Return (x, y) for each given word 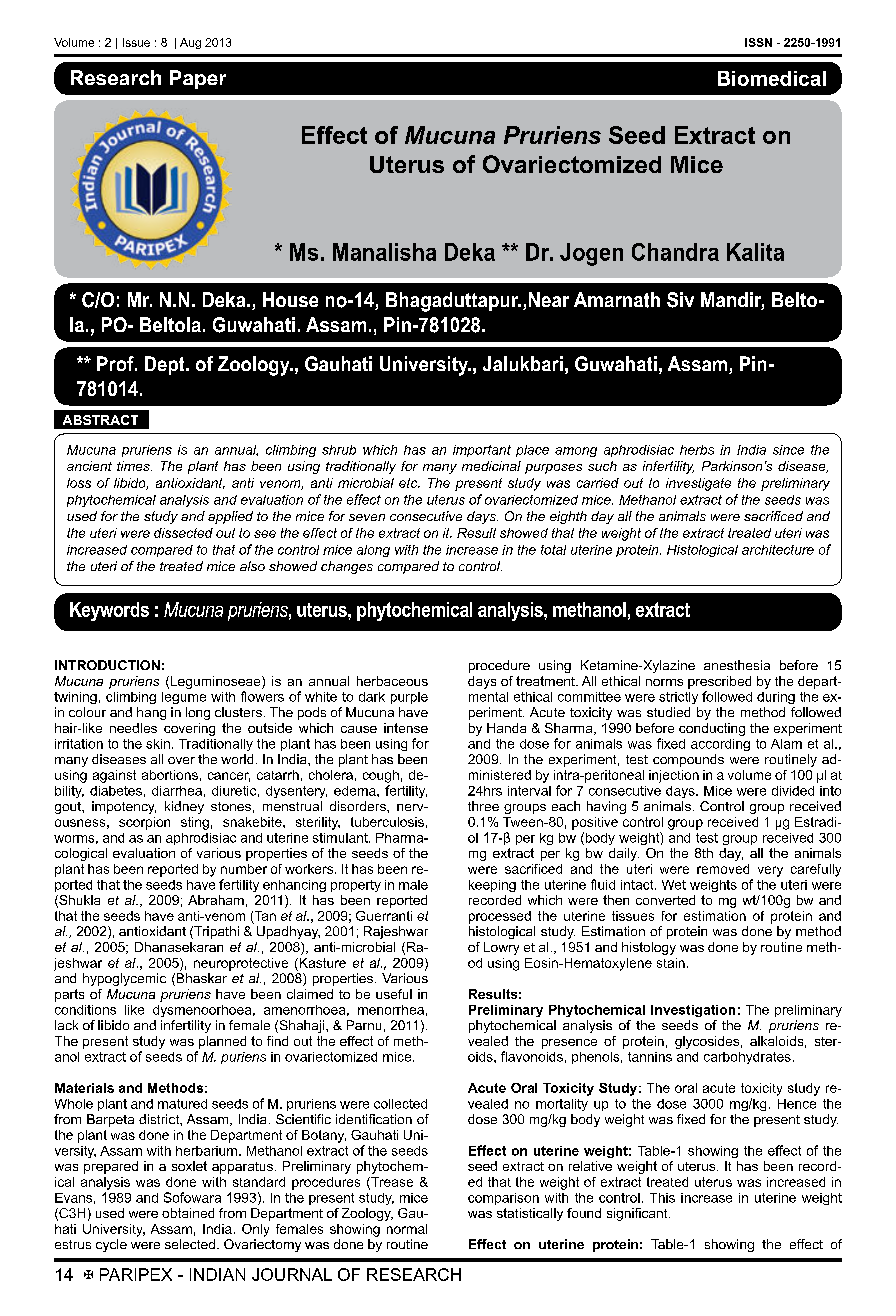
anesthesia (737, 665)
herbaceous (392, 681)
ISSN (758, 42)
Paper (198, 79)
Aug (190, 43)
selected (191, 1244)
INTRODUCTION (107, 665)
